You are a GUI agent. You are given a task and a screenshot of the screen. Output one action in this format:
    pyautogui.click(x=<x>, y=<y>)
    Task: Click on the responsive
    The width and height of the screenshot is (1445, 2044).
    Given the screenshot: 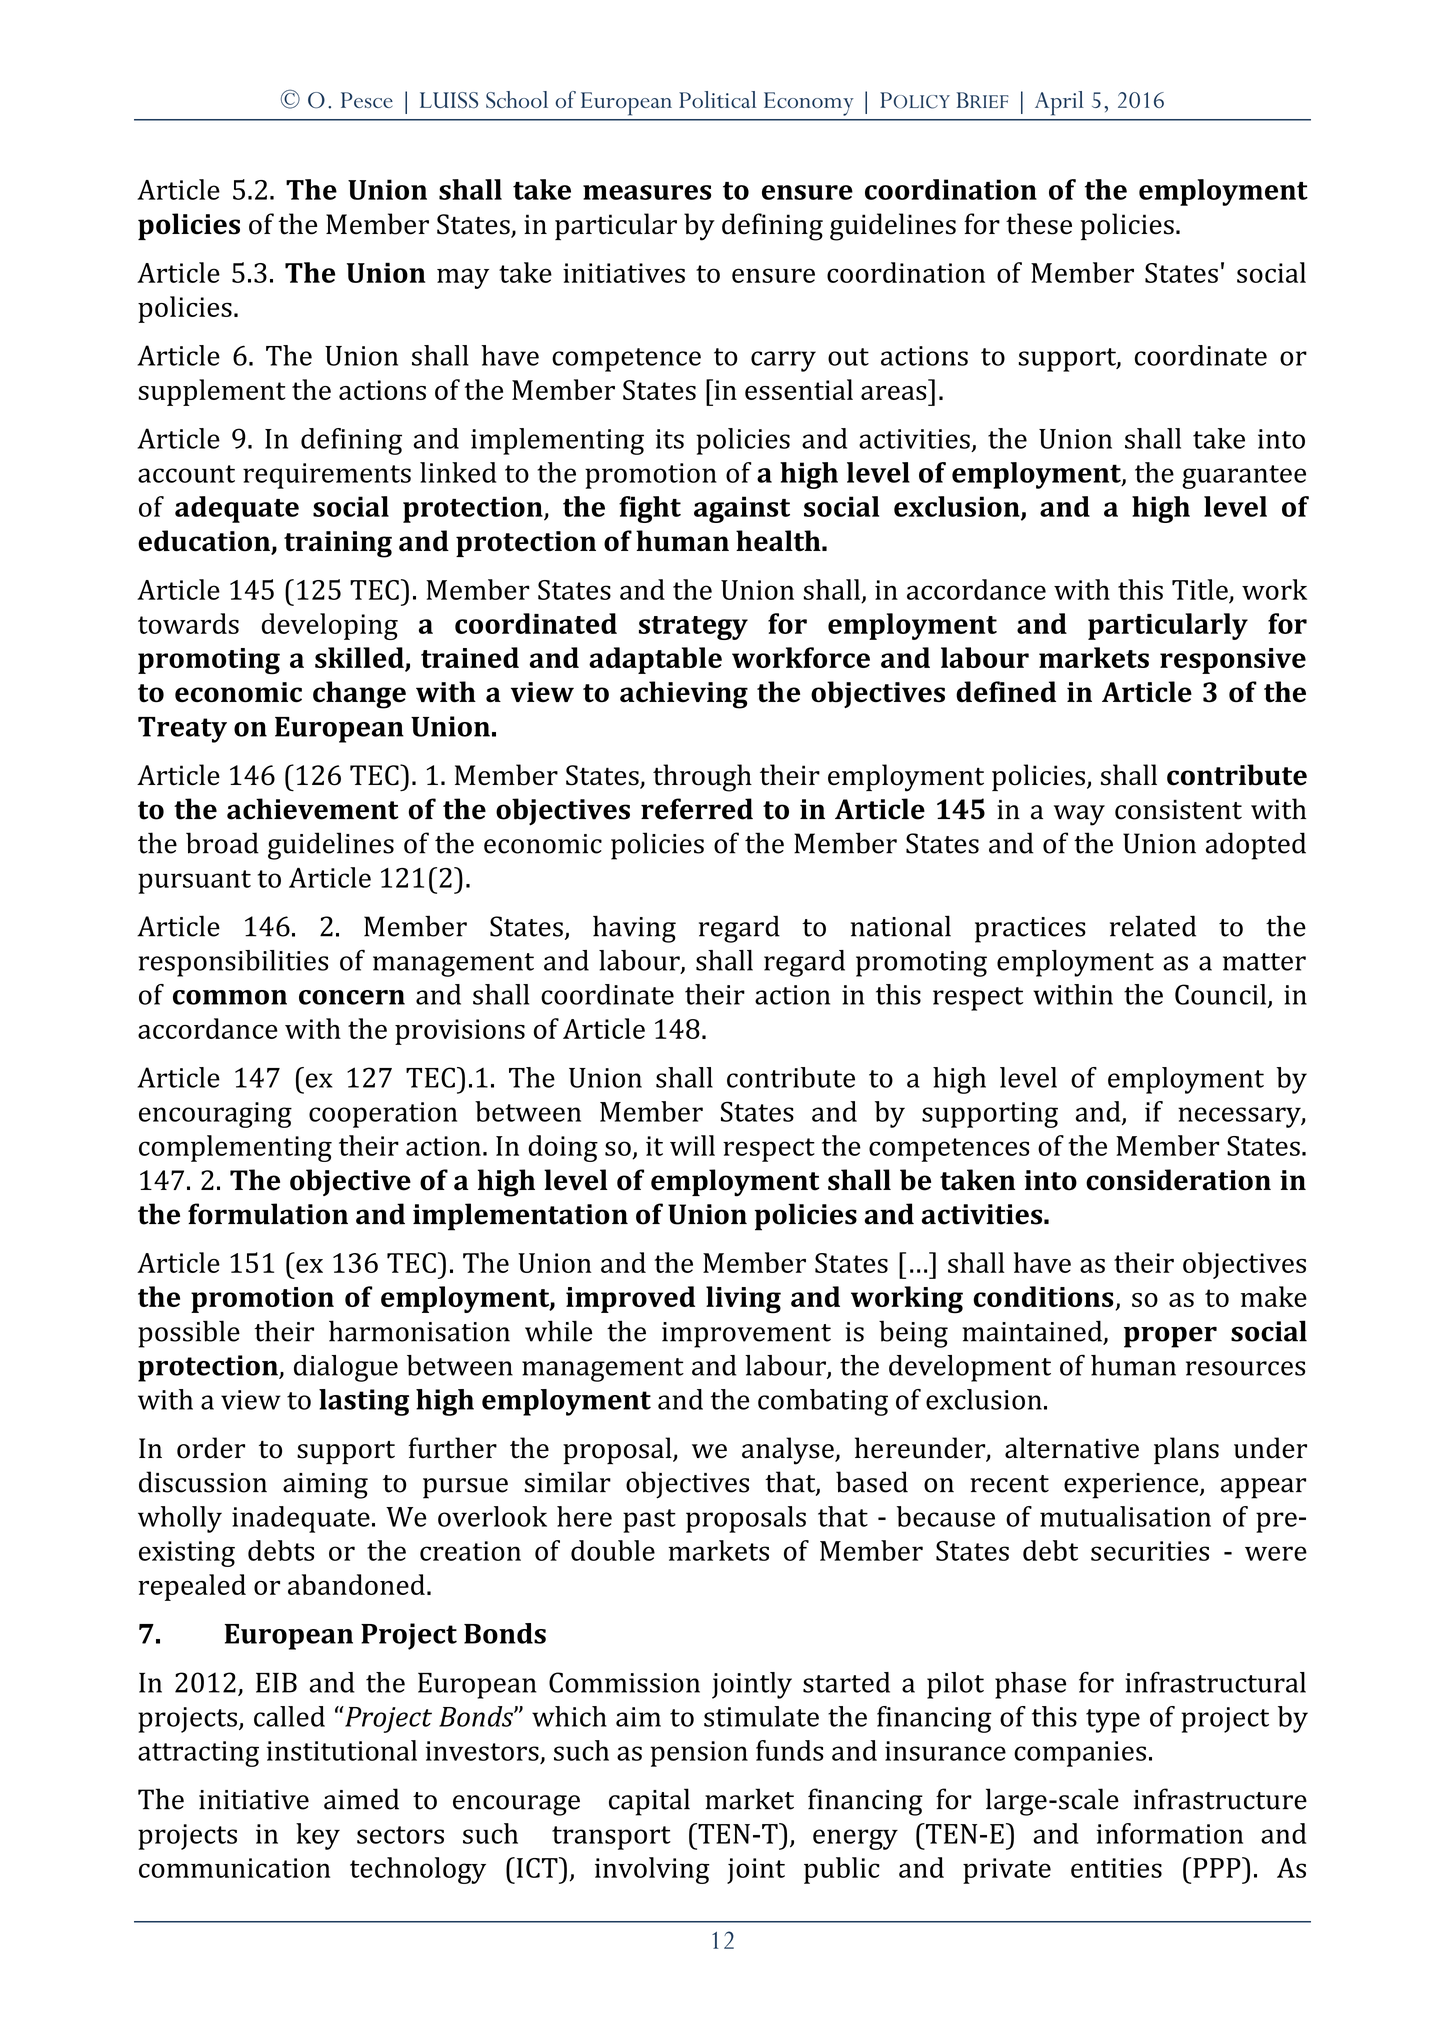 What is the action you would take?
    pyautogui.click(x=1233, y=661)
